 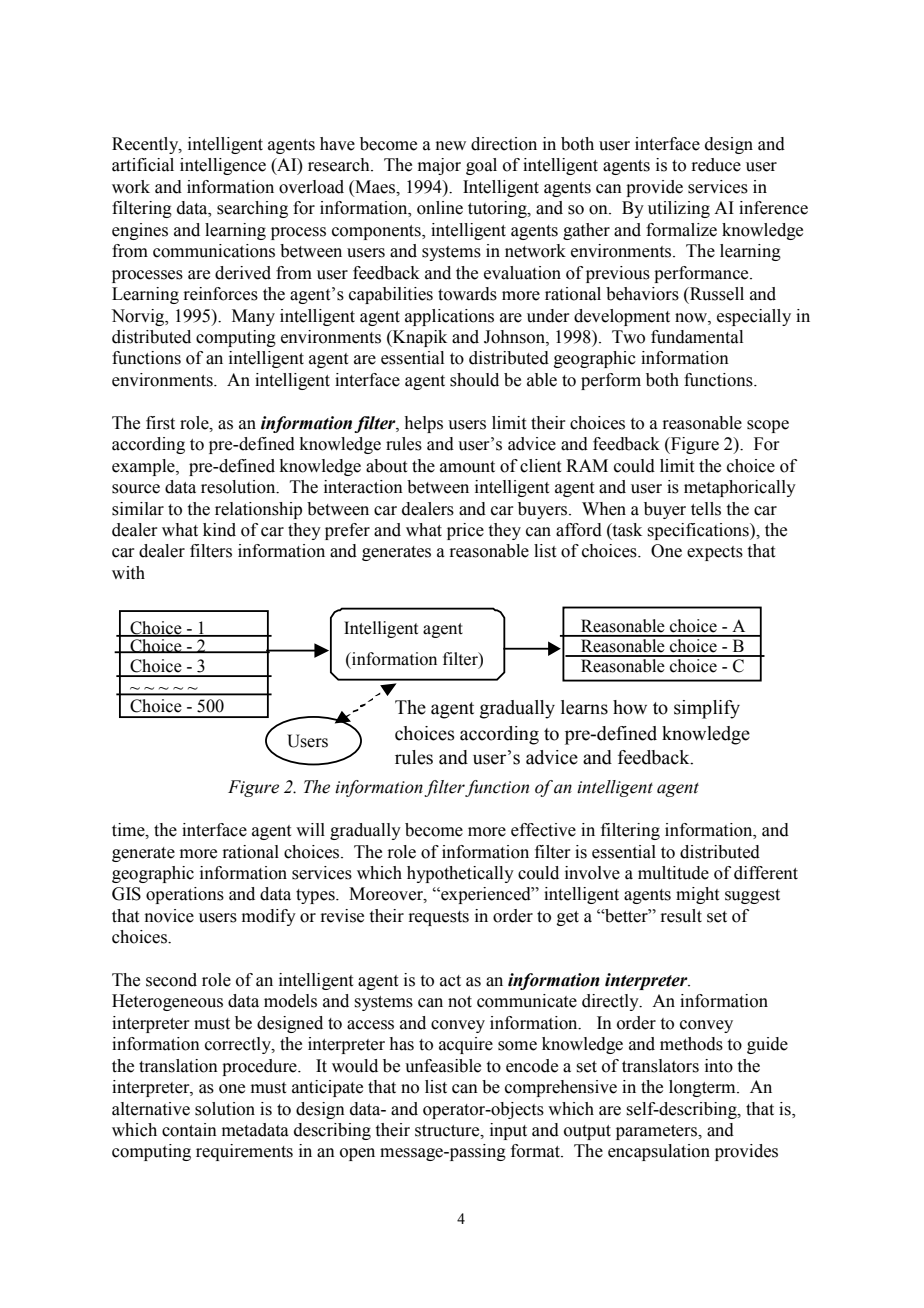 I want to click on parameters, so click(x=658, y=1132).
